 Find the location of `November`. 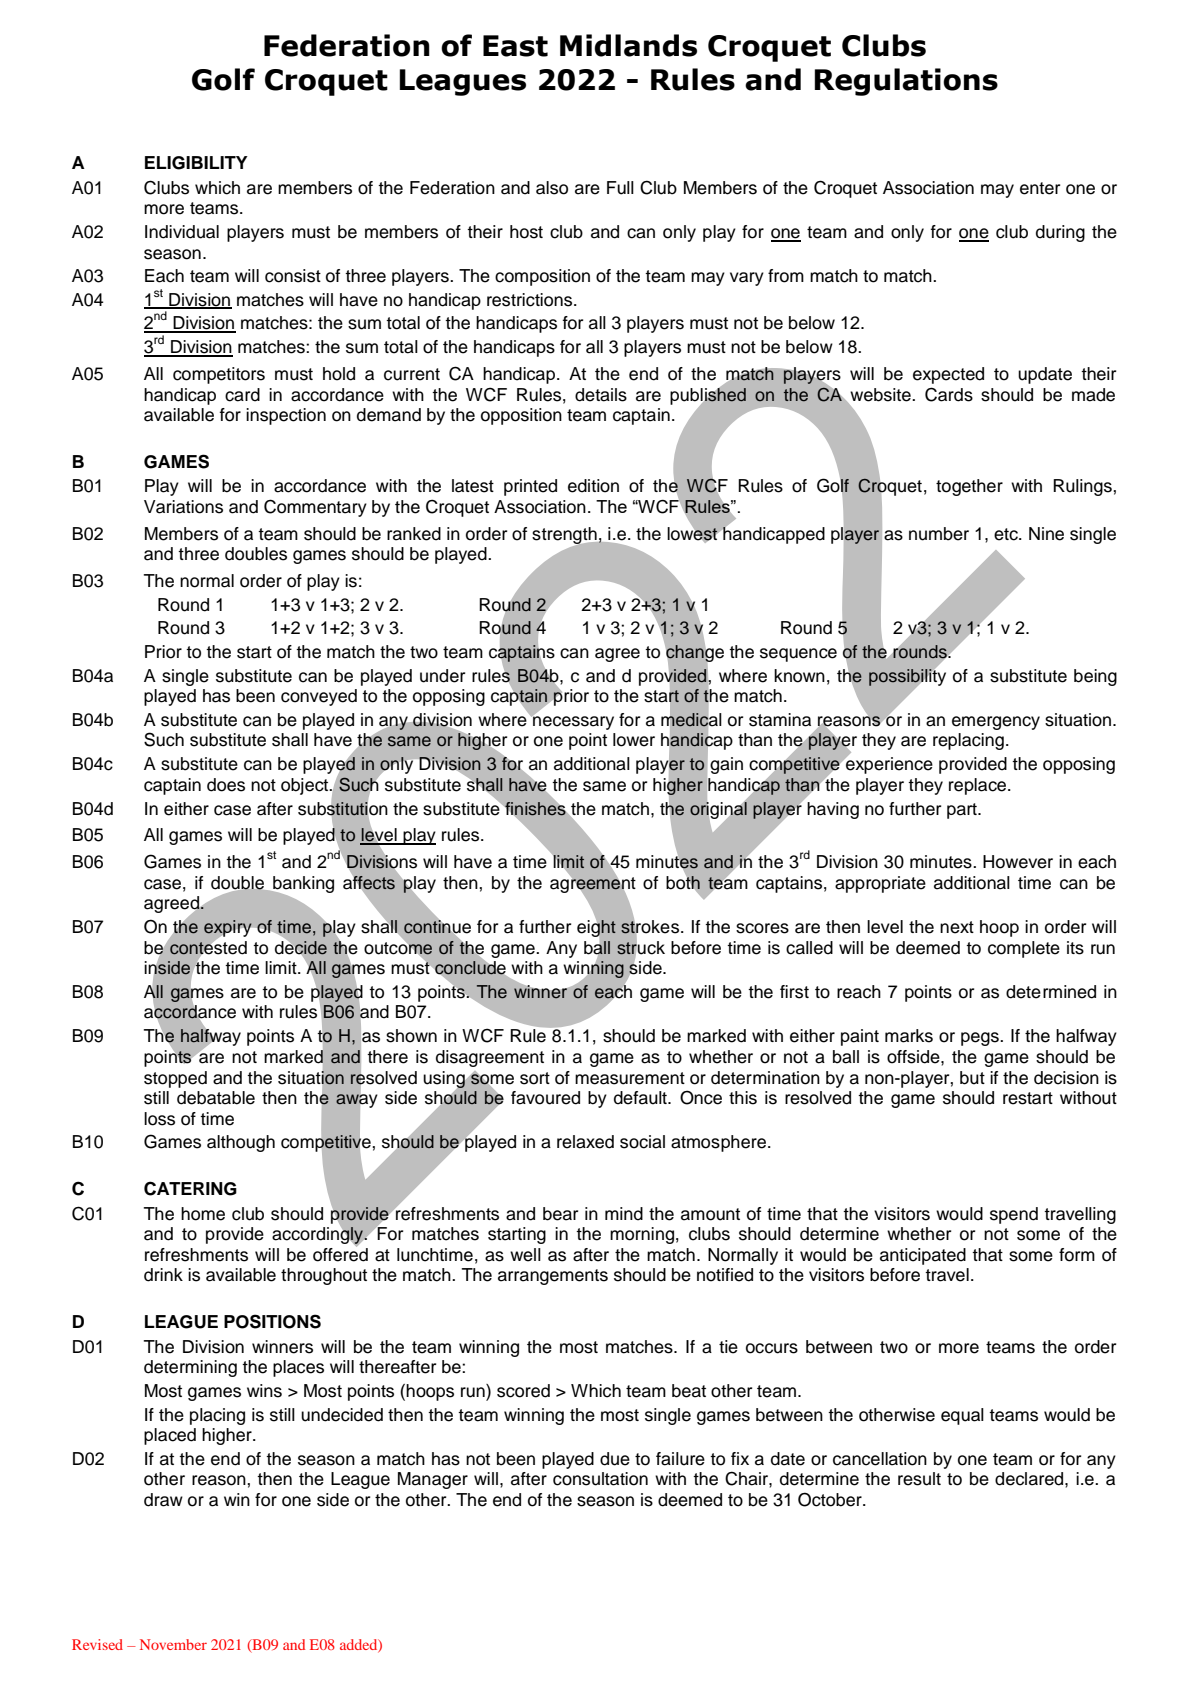

November is located at coordinates (173, 1644).
